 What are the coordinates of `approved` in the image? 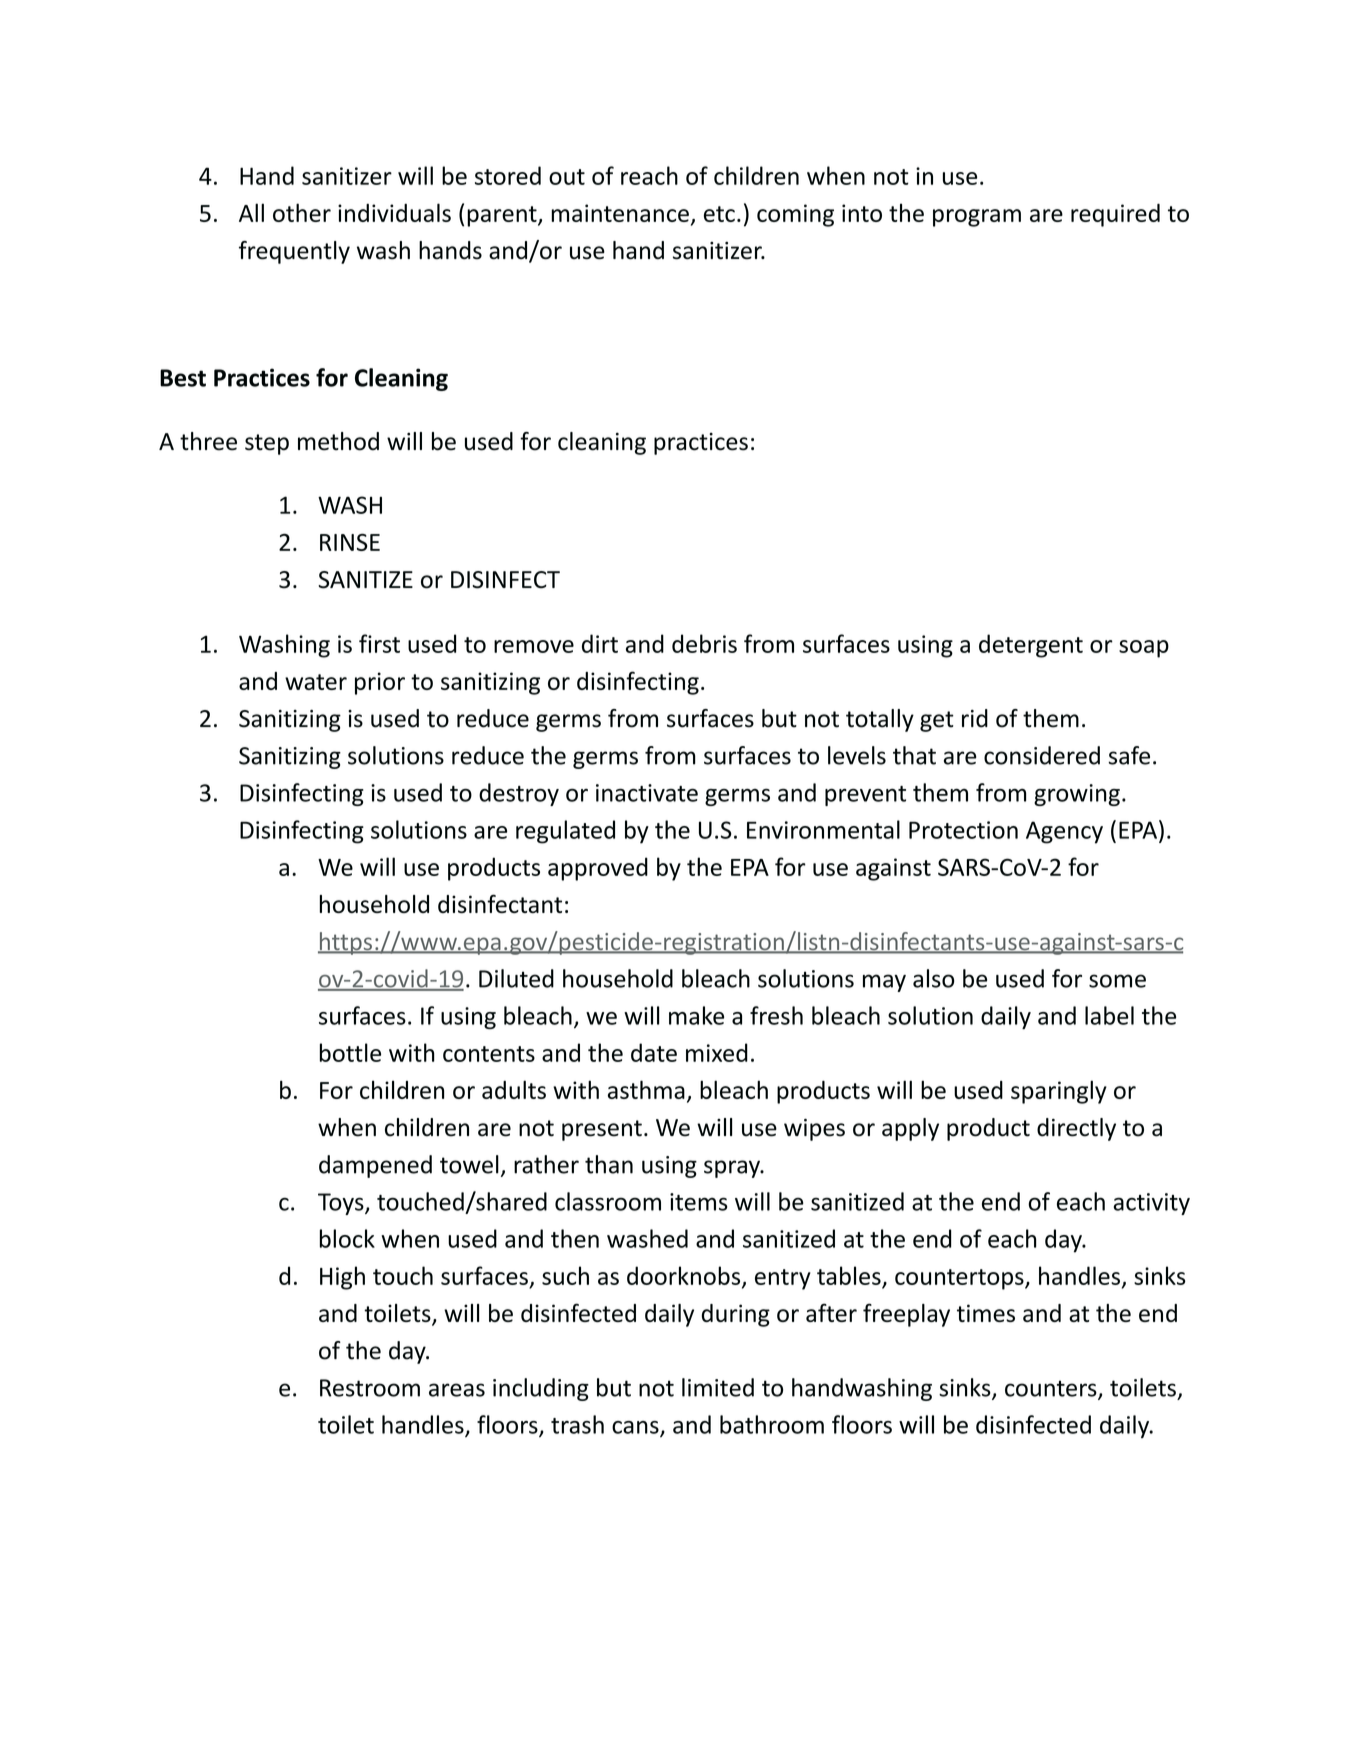 It's located at (598, 869).
